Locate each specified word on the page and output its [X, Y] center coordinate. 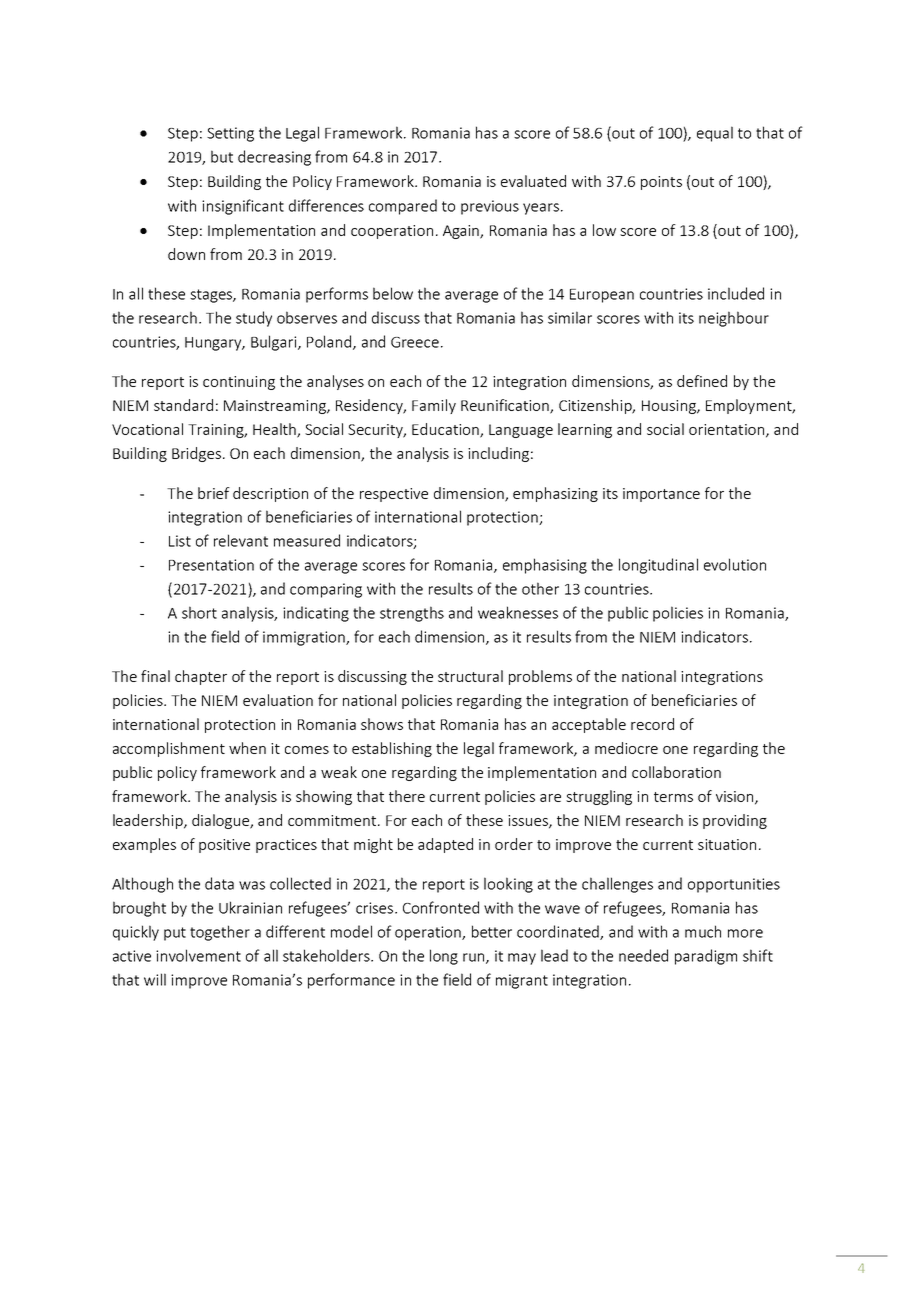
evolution [735, 564]
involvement [198, 955]
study [254, 319]
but [222, 156]
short [199, 612]
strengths [412, 614]
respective [394, 495]
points [661, 183]
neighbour [734, 319]
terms [673, 797]
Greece [415, 342]
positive [224, 846]
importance [661, 495]
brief [214, 493]
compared [403, 207]
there [407, 796]
